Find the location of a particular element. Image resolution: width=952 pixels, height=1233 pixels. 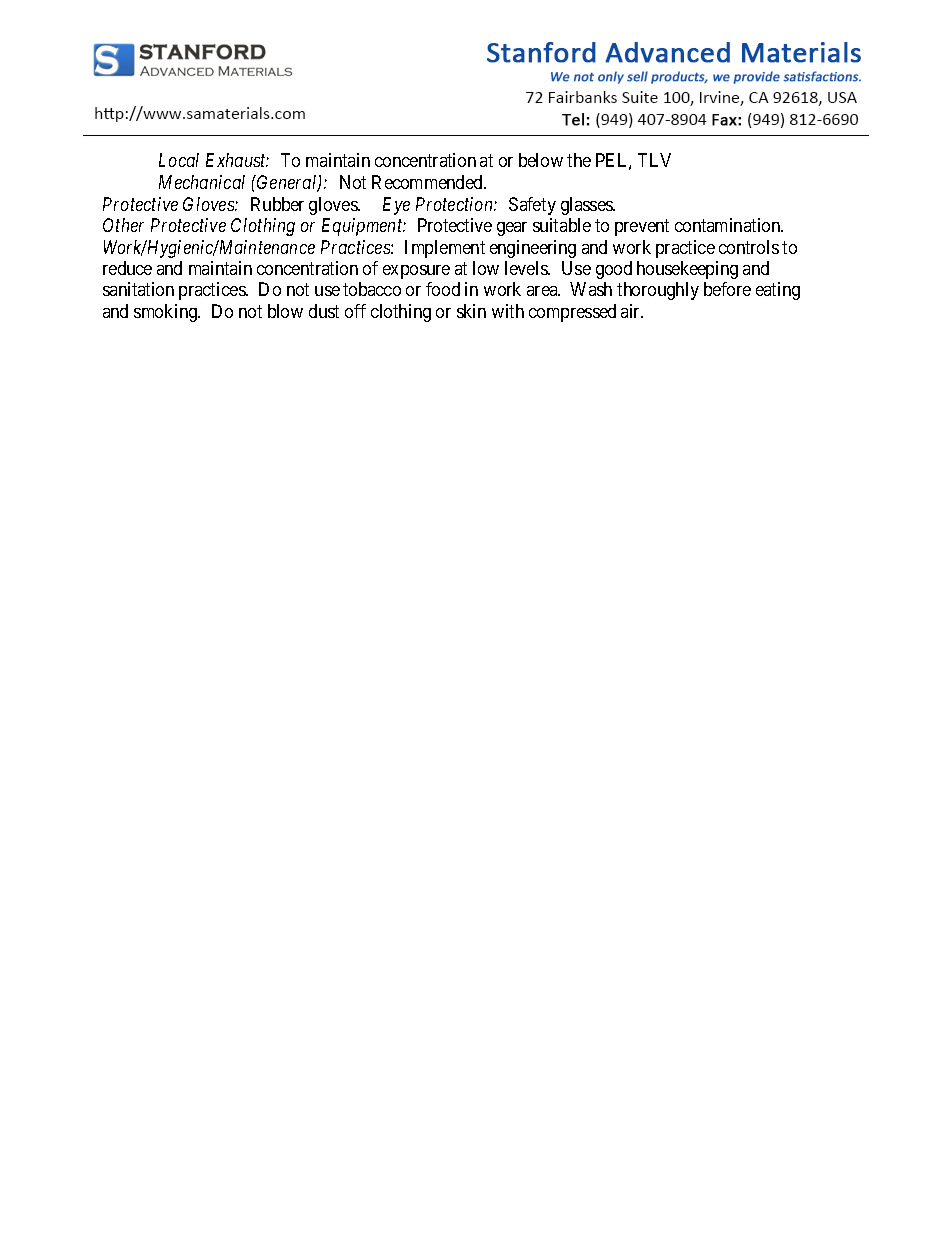

skin is located at coordinates (471, 311).
